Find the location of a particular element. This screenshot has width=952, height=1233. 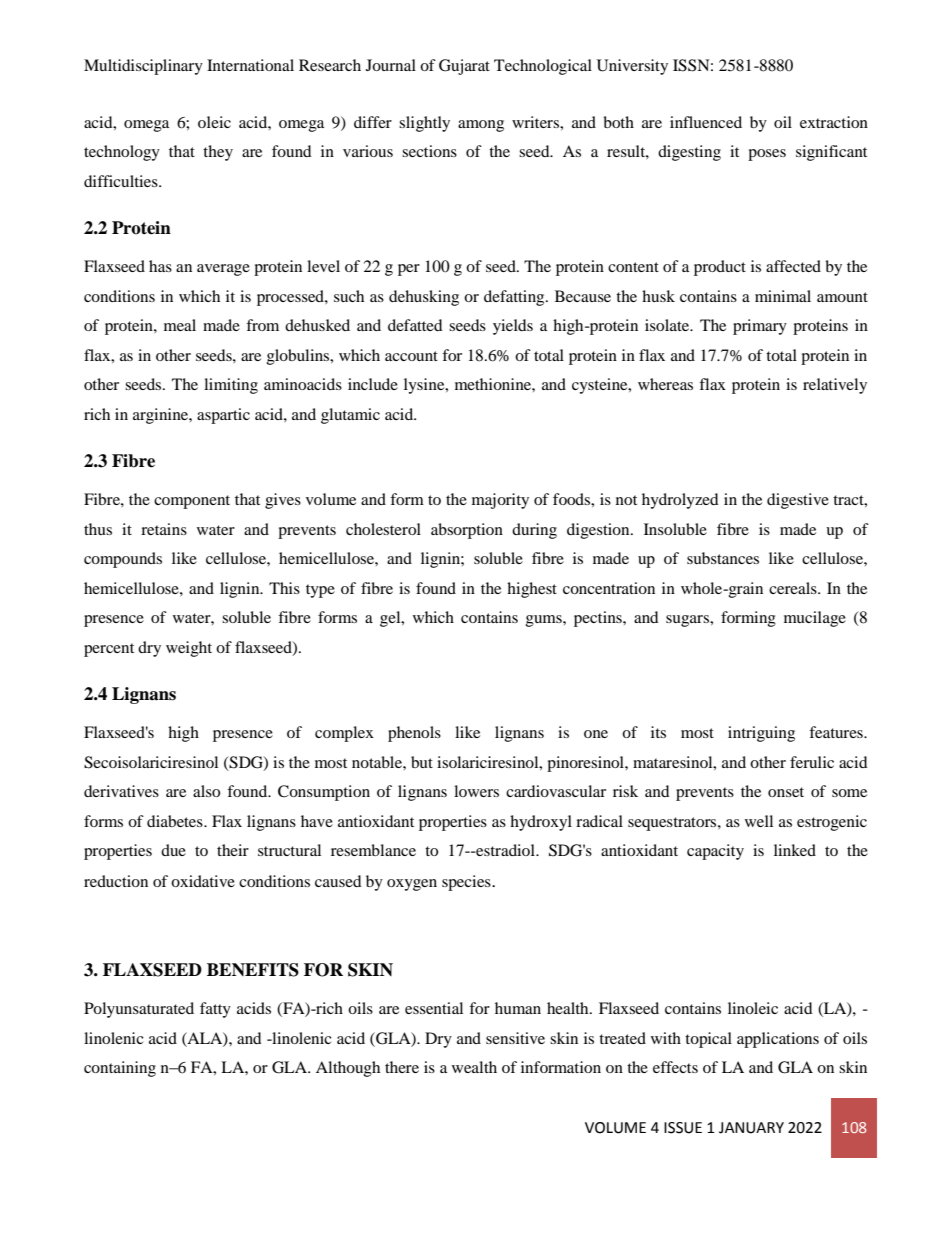

Multidisciplinary is located at coordinates (143, 67).
